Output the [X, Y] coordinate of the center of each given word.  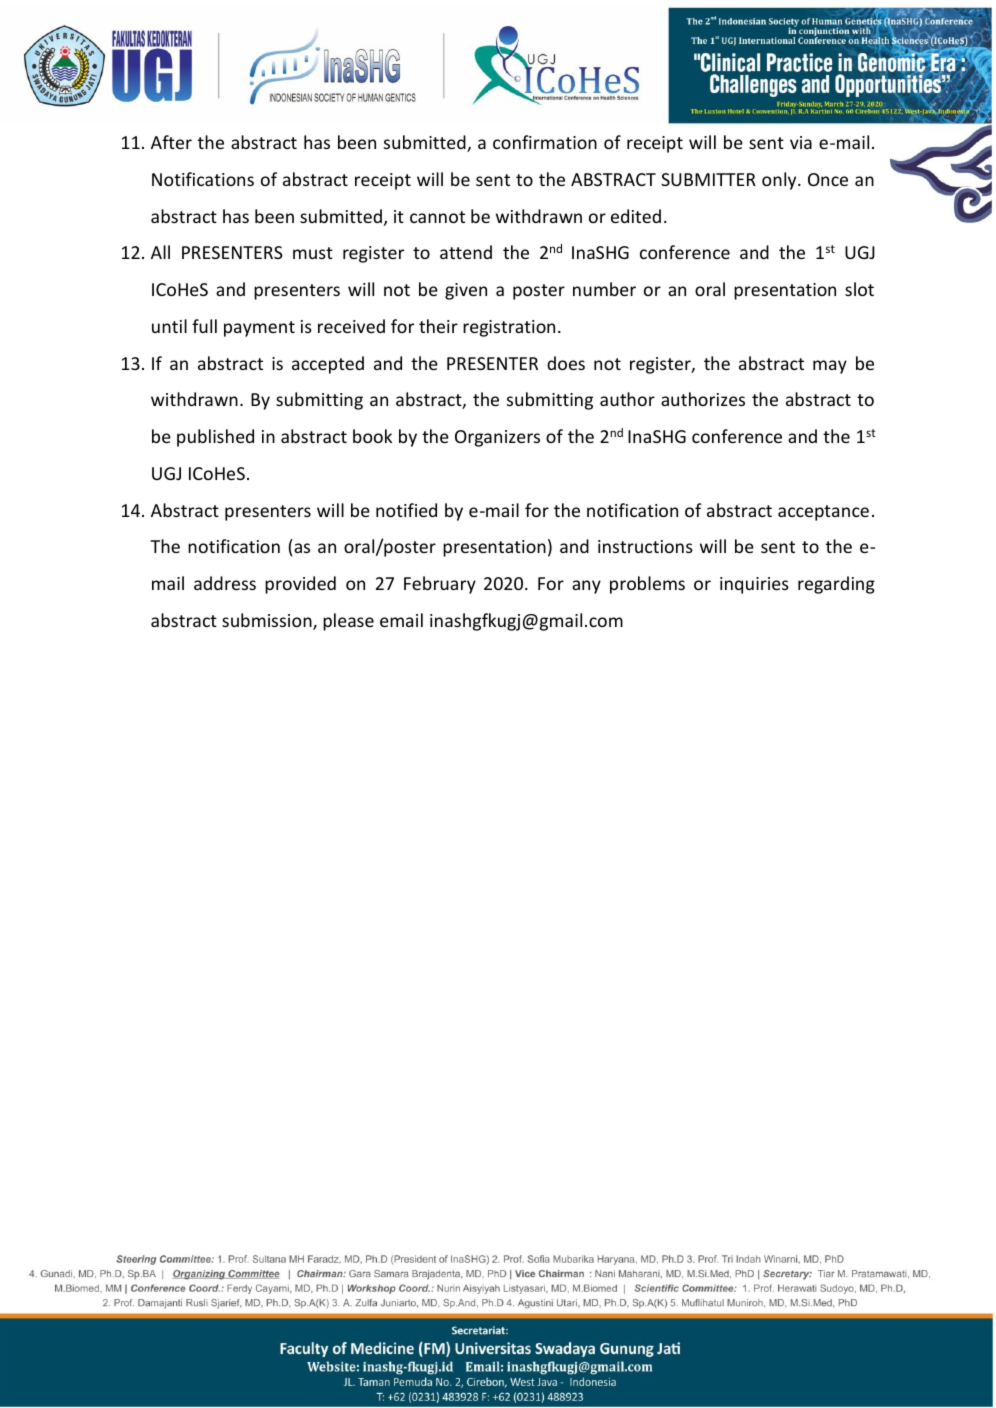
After [171, 142]
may [830, 367]
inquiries [754, 585]
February [440, 585]
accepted [328, 365]
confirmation [545, 142]
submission [268, 621]
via [801, 142]
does [566, 363]
